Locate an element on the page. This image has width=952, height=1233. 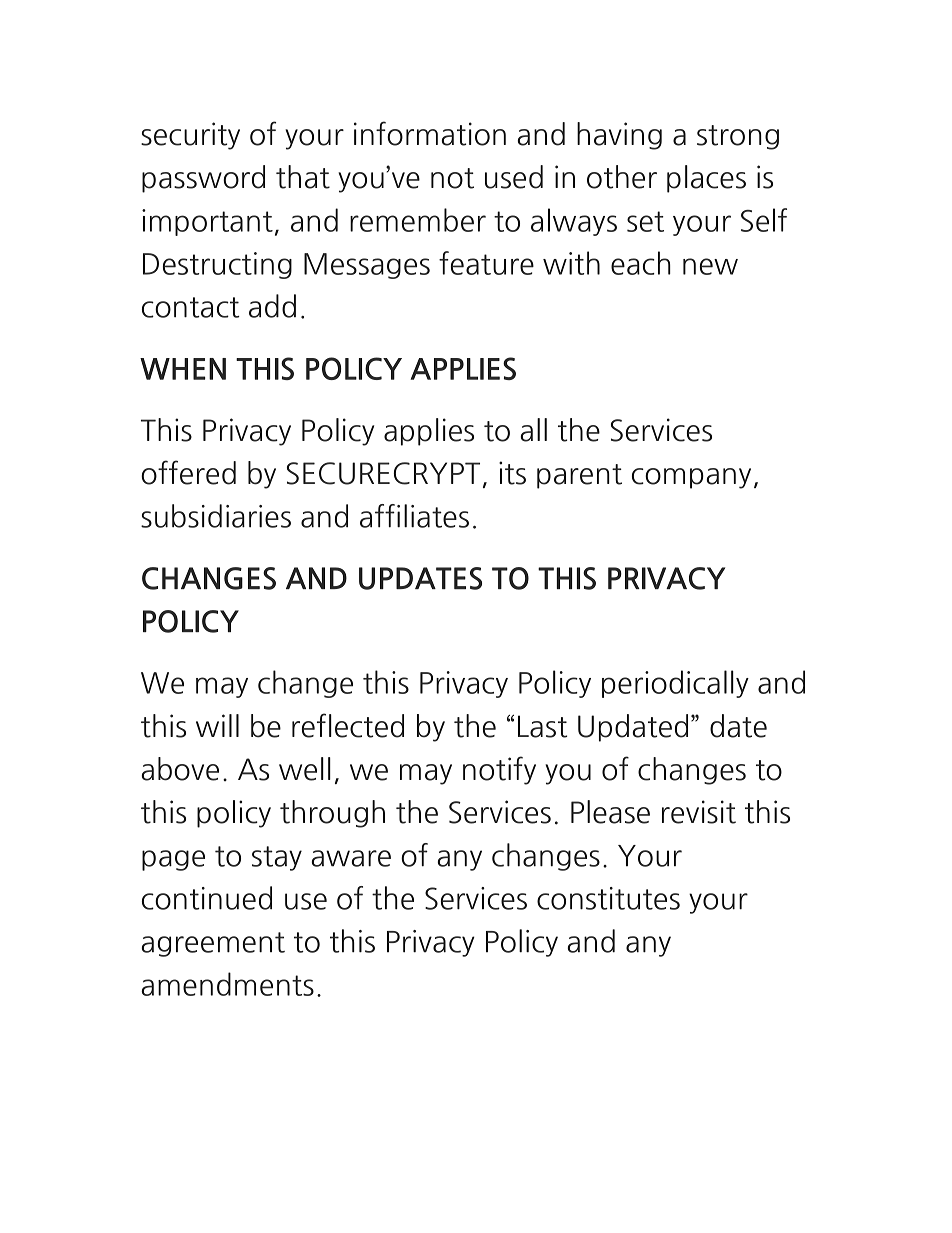
places is located at coordinates (706, 179).
